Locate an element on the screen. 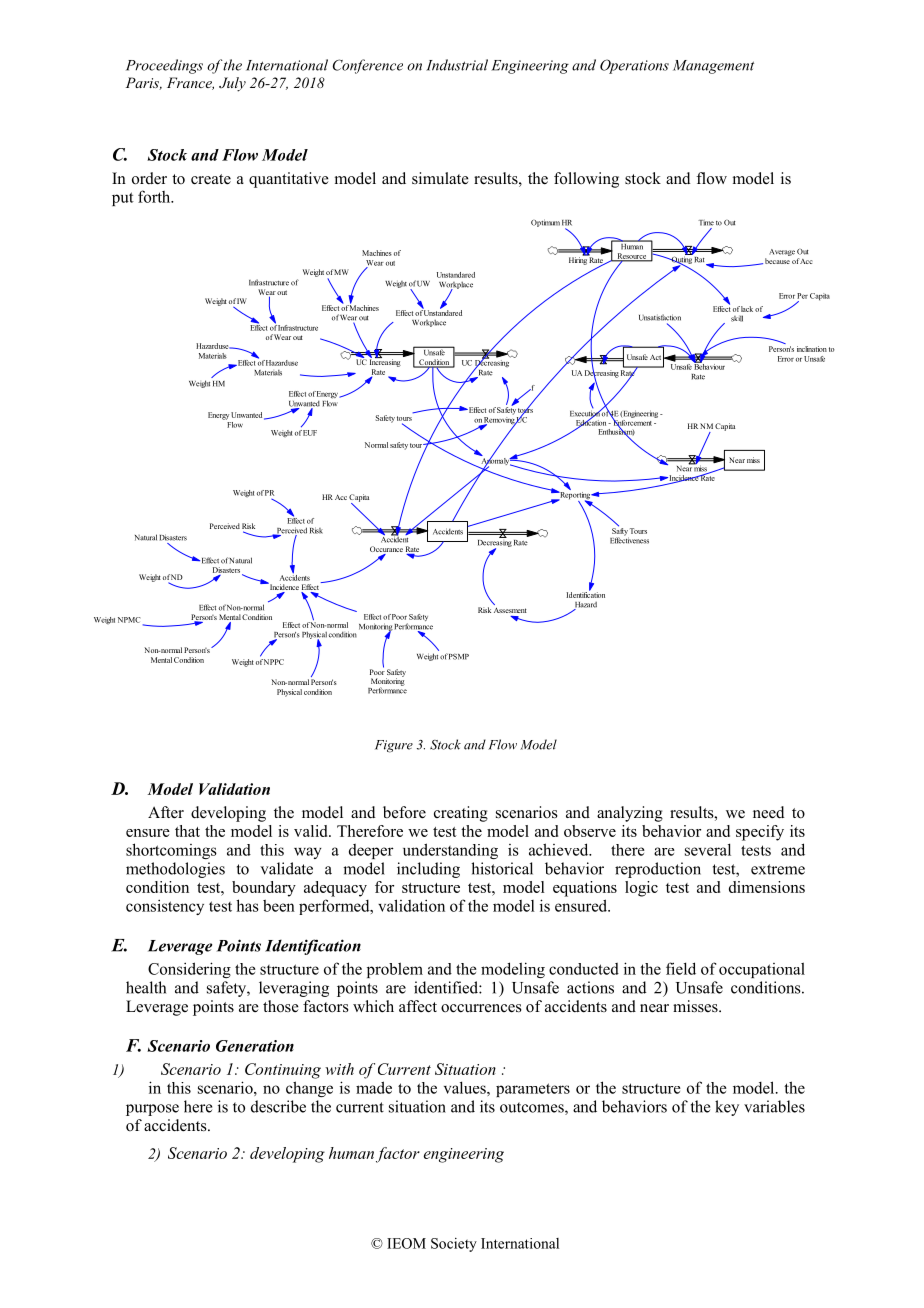  key is located at coordinates (727, 1108).
